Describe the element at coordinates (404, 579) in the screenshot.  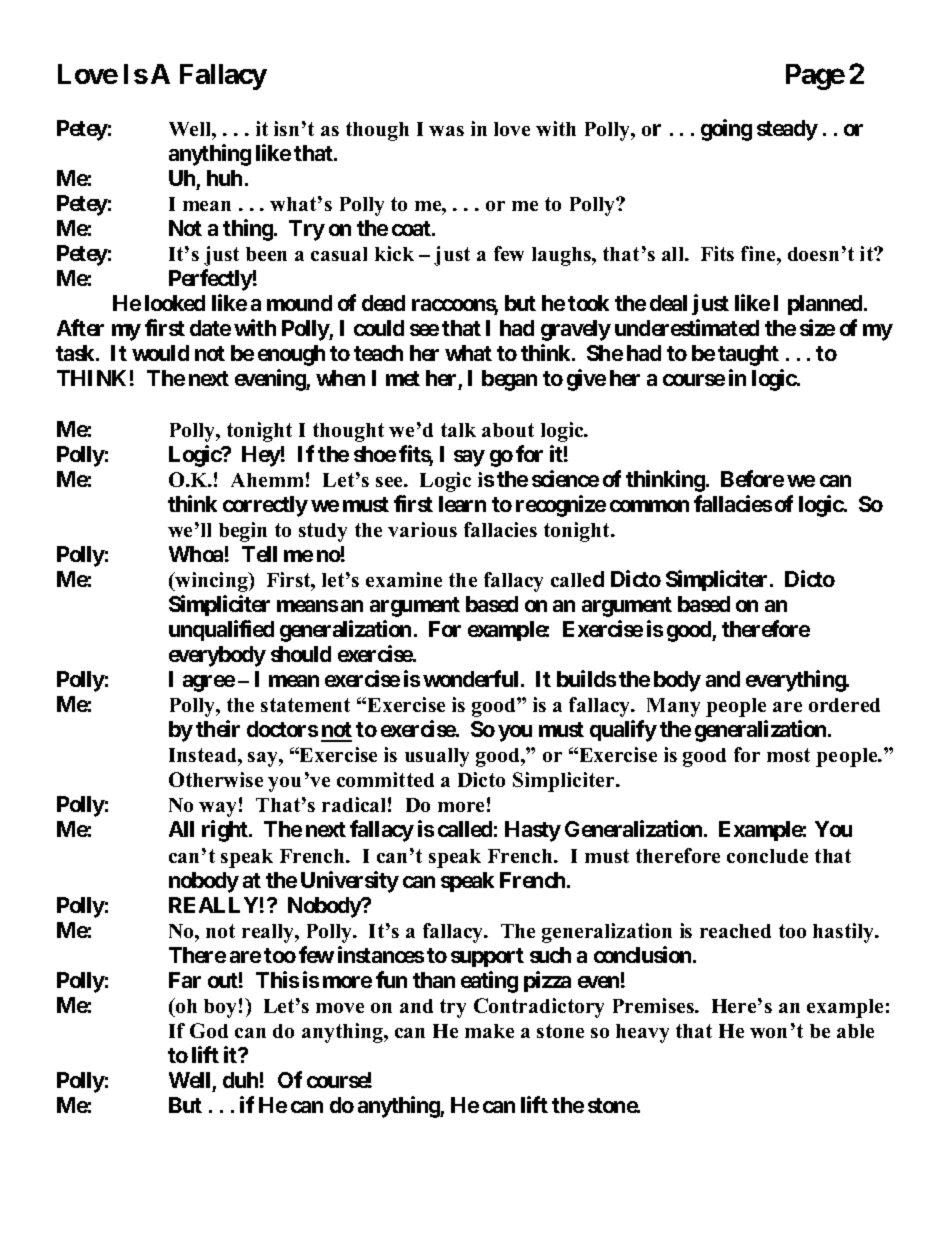
I see `examine` at that location.
